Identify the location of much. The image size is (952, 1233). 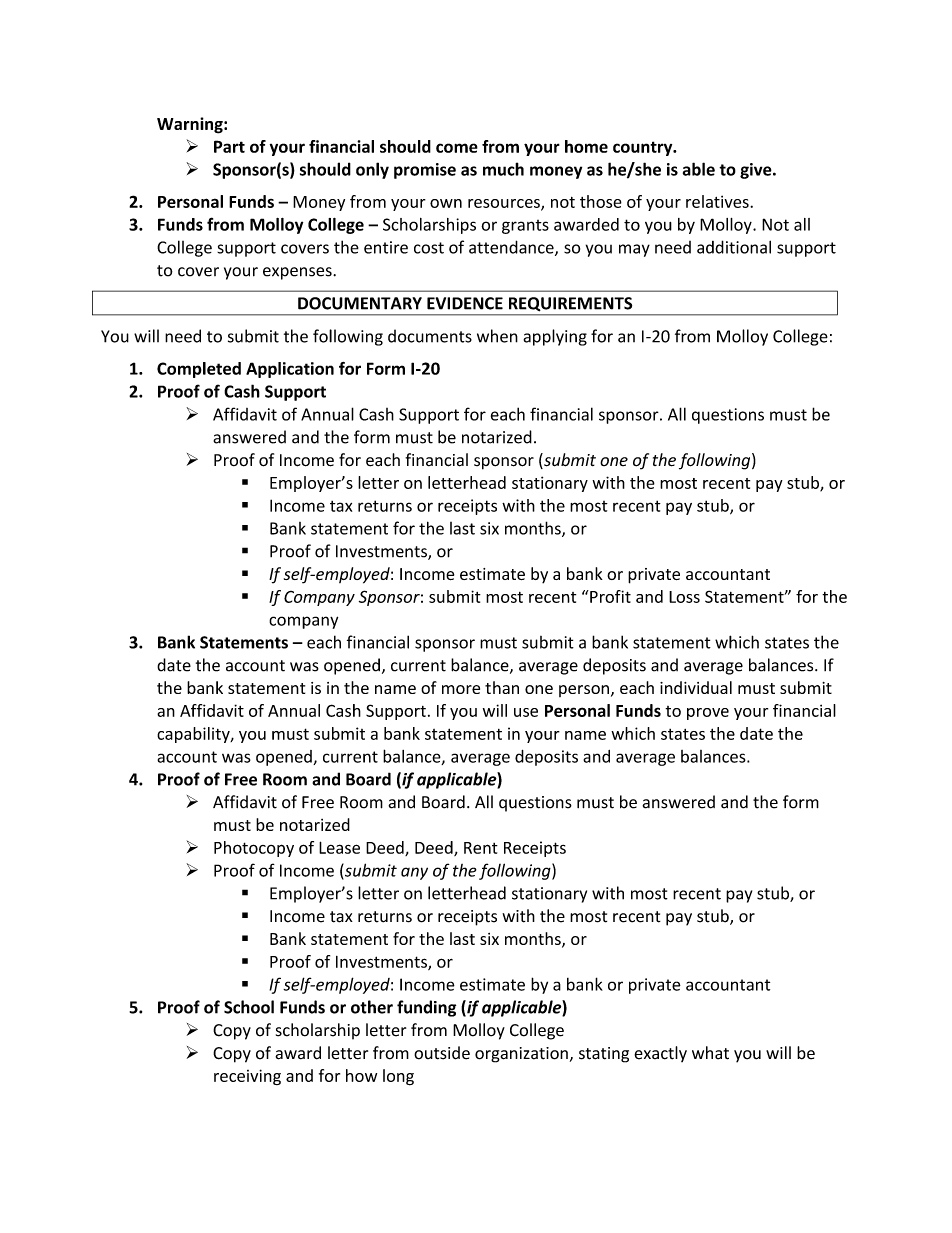
(503, 169).
